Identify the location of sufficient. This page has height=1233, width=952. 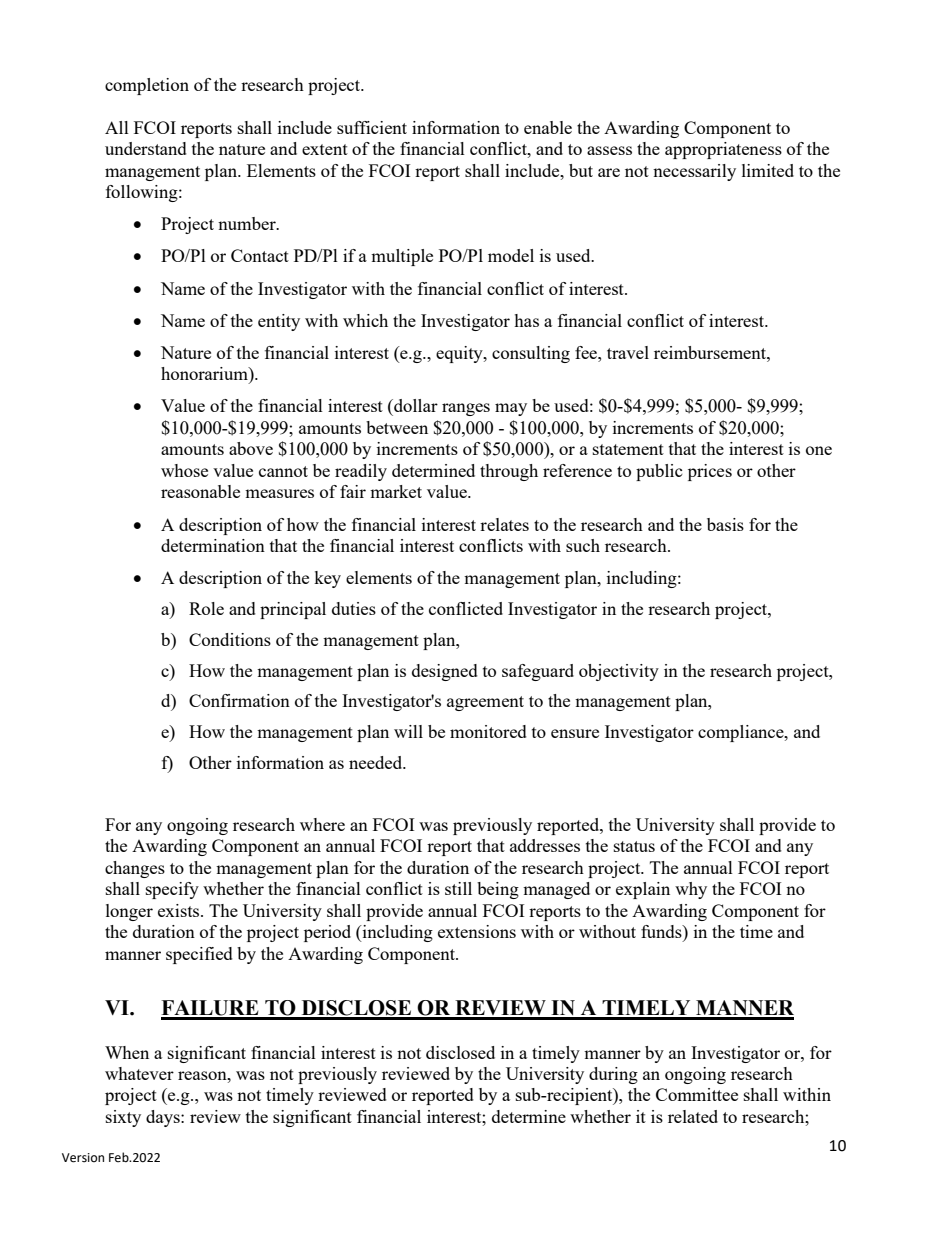
(372, 127).
